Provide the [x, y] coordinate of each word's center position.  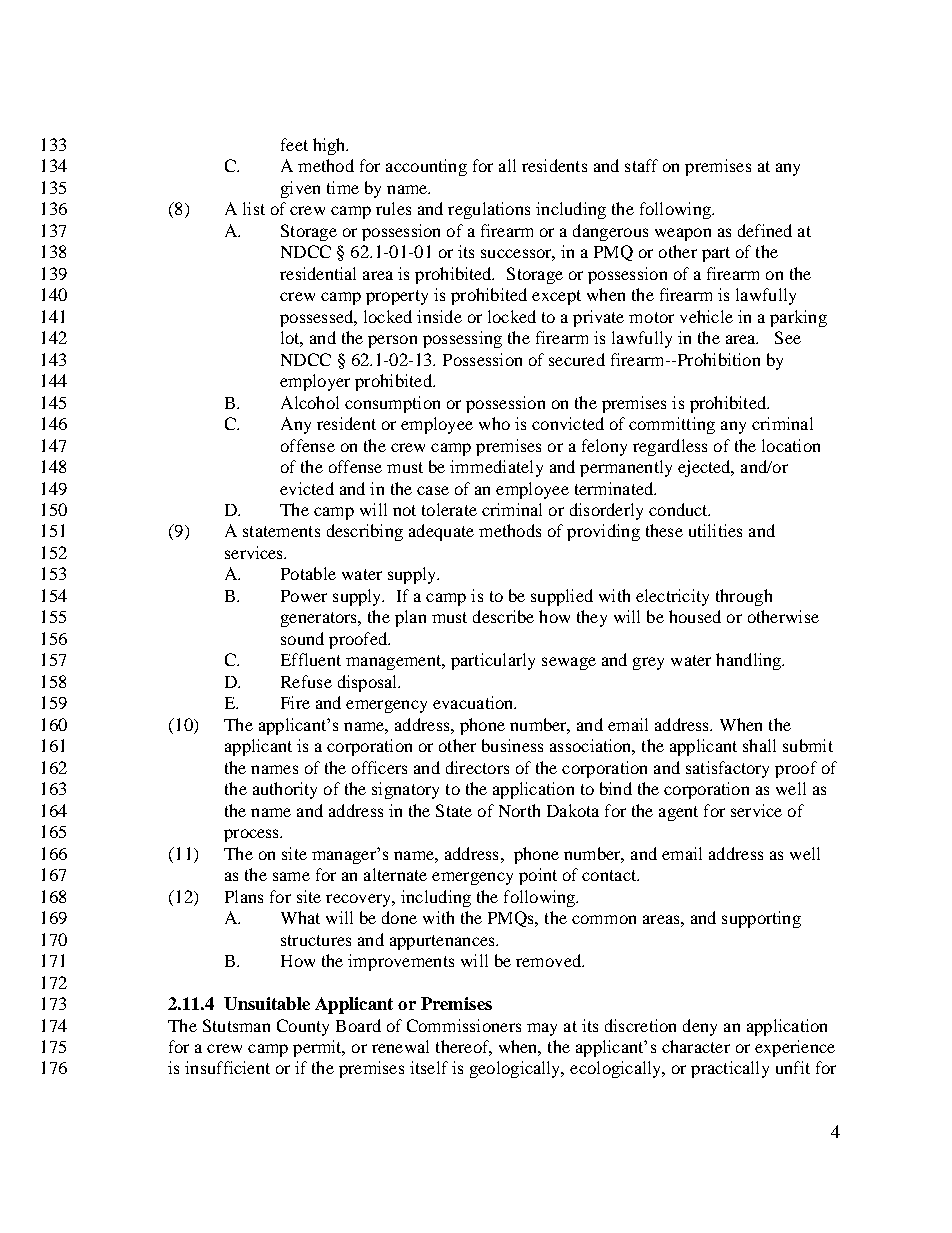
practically [730, 1069]
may [542, 1029]
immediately [496, 468]
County [303, 1027]
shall [759, 745]
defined [765, 230]
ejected [705, 468]
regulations [489, 210]
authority [285, 790]
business [512, 745]
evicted [307, 488]
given [300, 189]
